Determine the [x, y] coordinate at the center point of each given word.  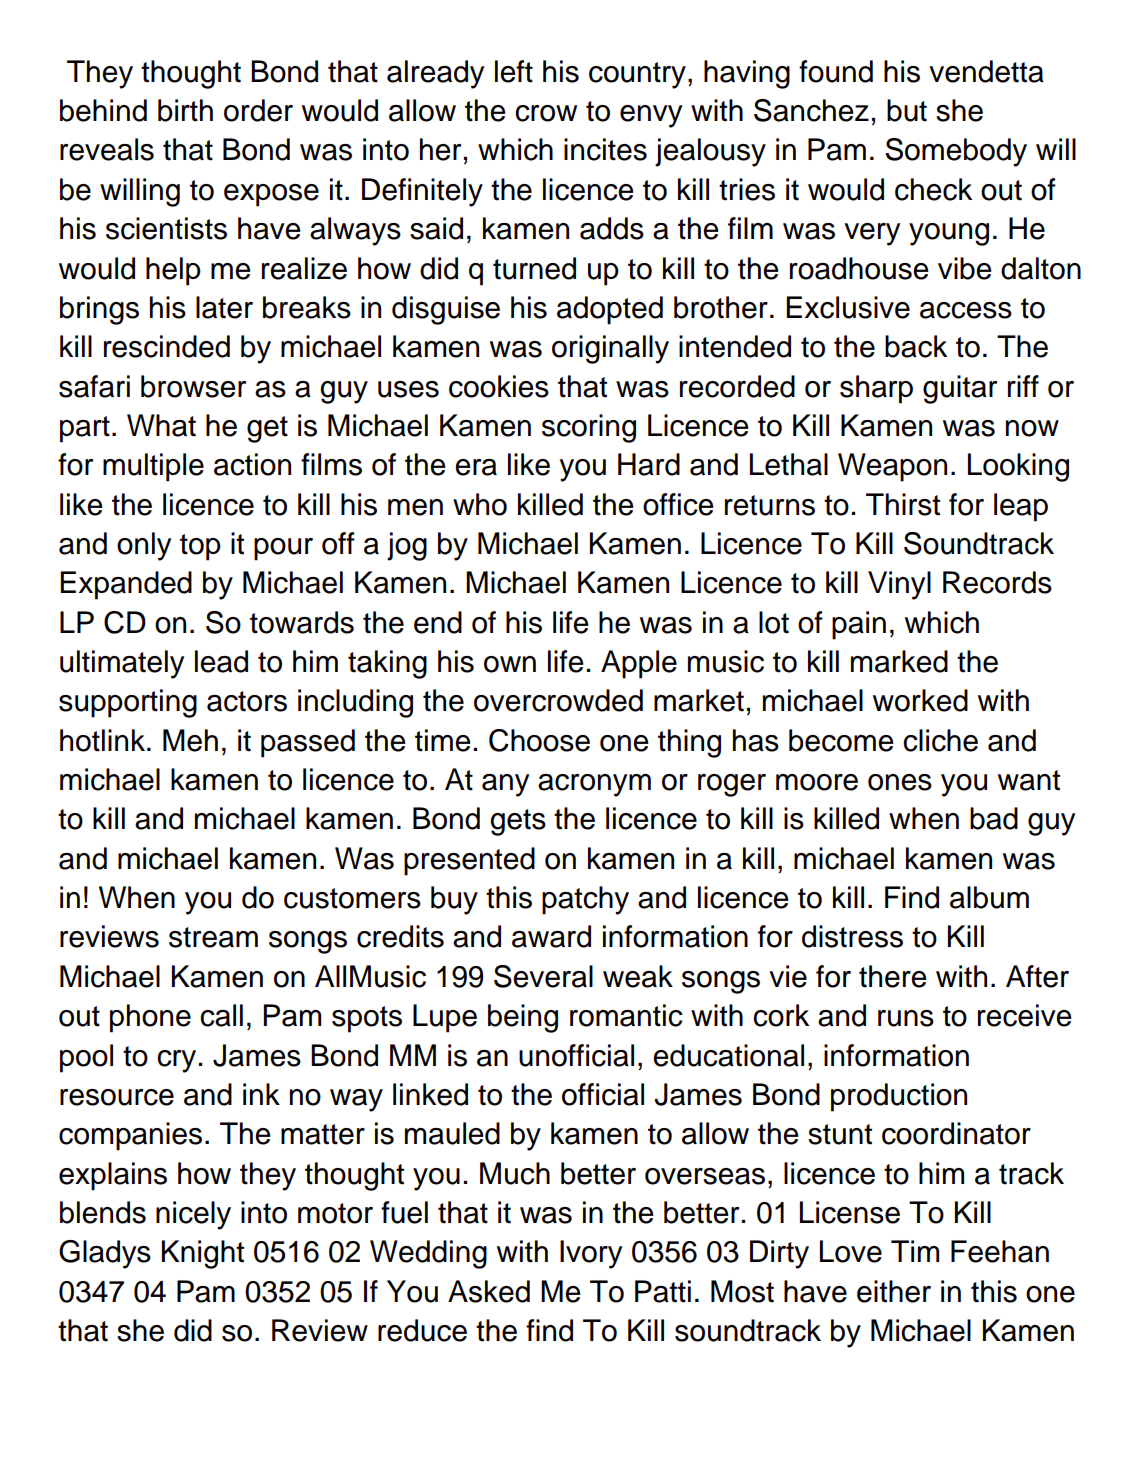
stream [213, 937]
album [989, 897]
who [480, 504]
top [200, 547]
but [907, 110]
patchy [585, 900]
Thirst [903, 504]
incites [605, 149]
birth [185, 110]
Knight [203, 1254]
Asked [489, 1291]
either [894, 1291]
